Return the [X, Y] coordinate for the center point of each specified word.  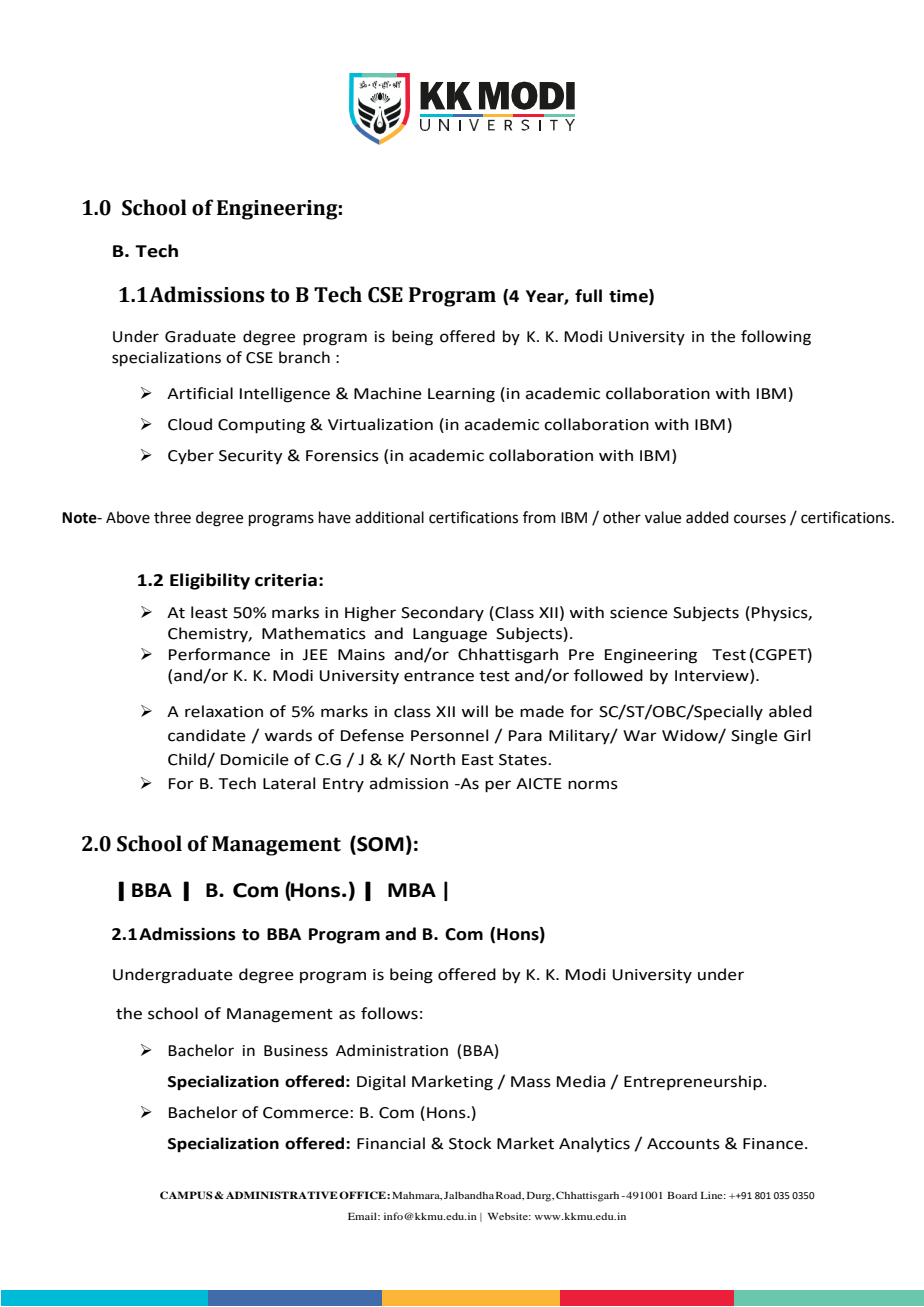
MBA [412, 890]
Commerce [307, 1113]
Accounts [683, 1144]
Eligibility [210, 581]
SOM [379, 845]
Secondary [442, 614]
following [776, 338]
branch [304, 357]
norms [593, 785]
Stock [470, 1143]
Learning [461, 395]
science [639, 613]
